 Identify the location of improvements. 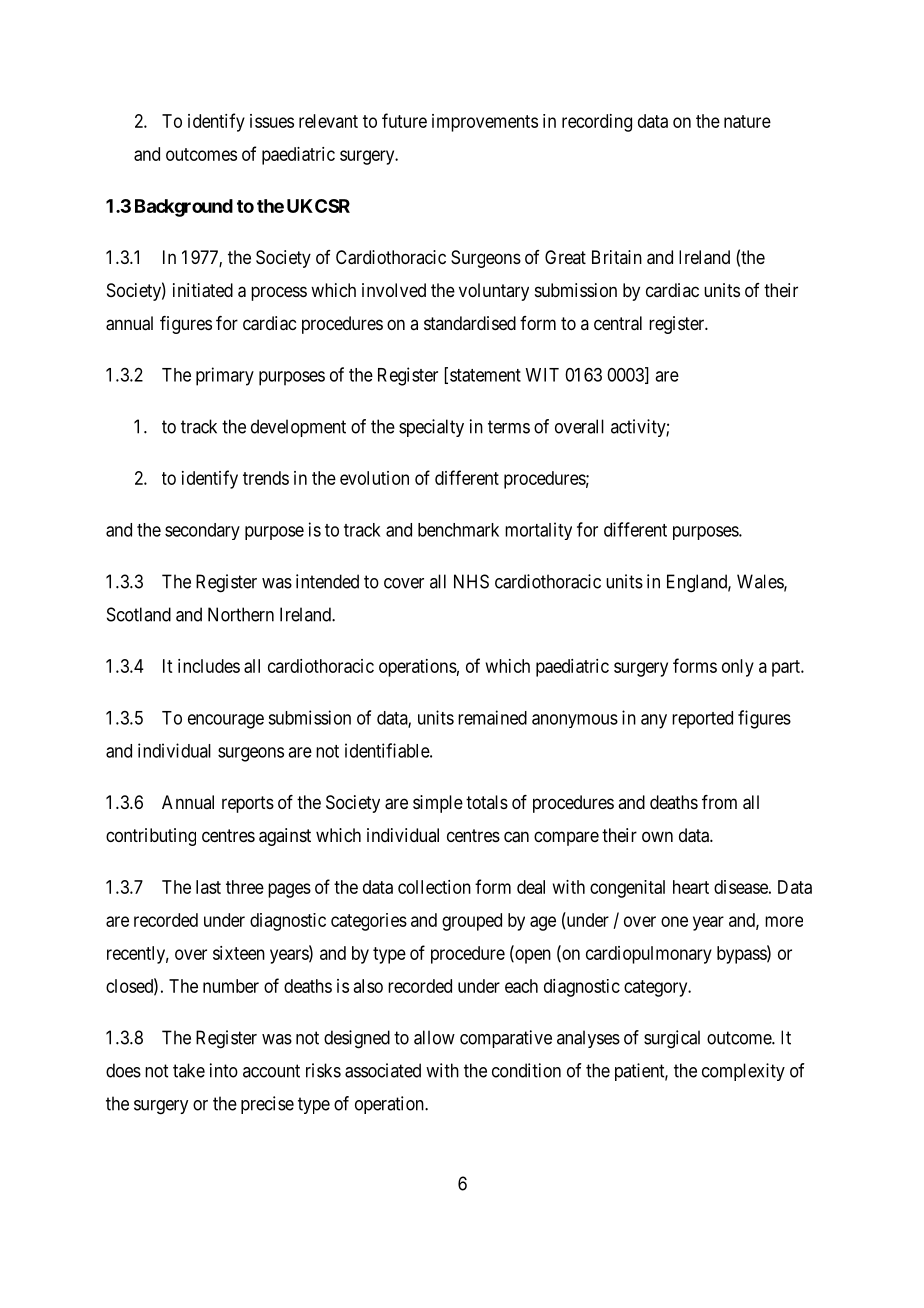
(485, 123).
